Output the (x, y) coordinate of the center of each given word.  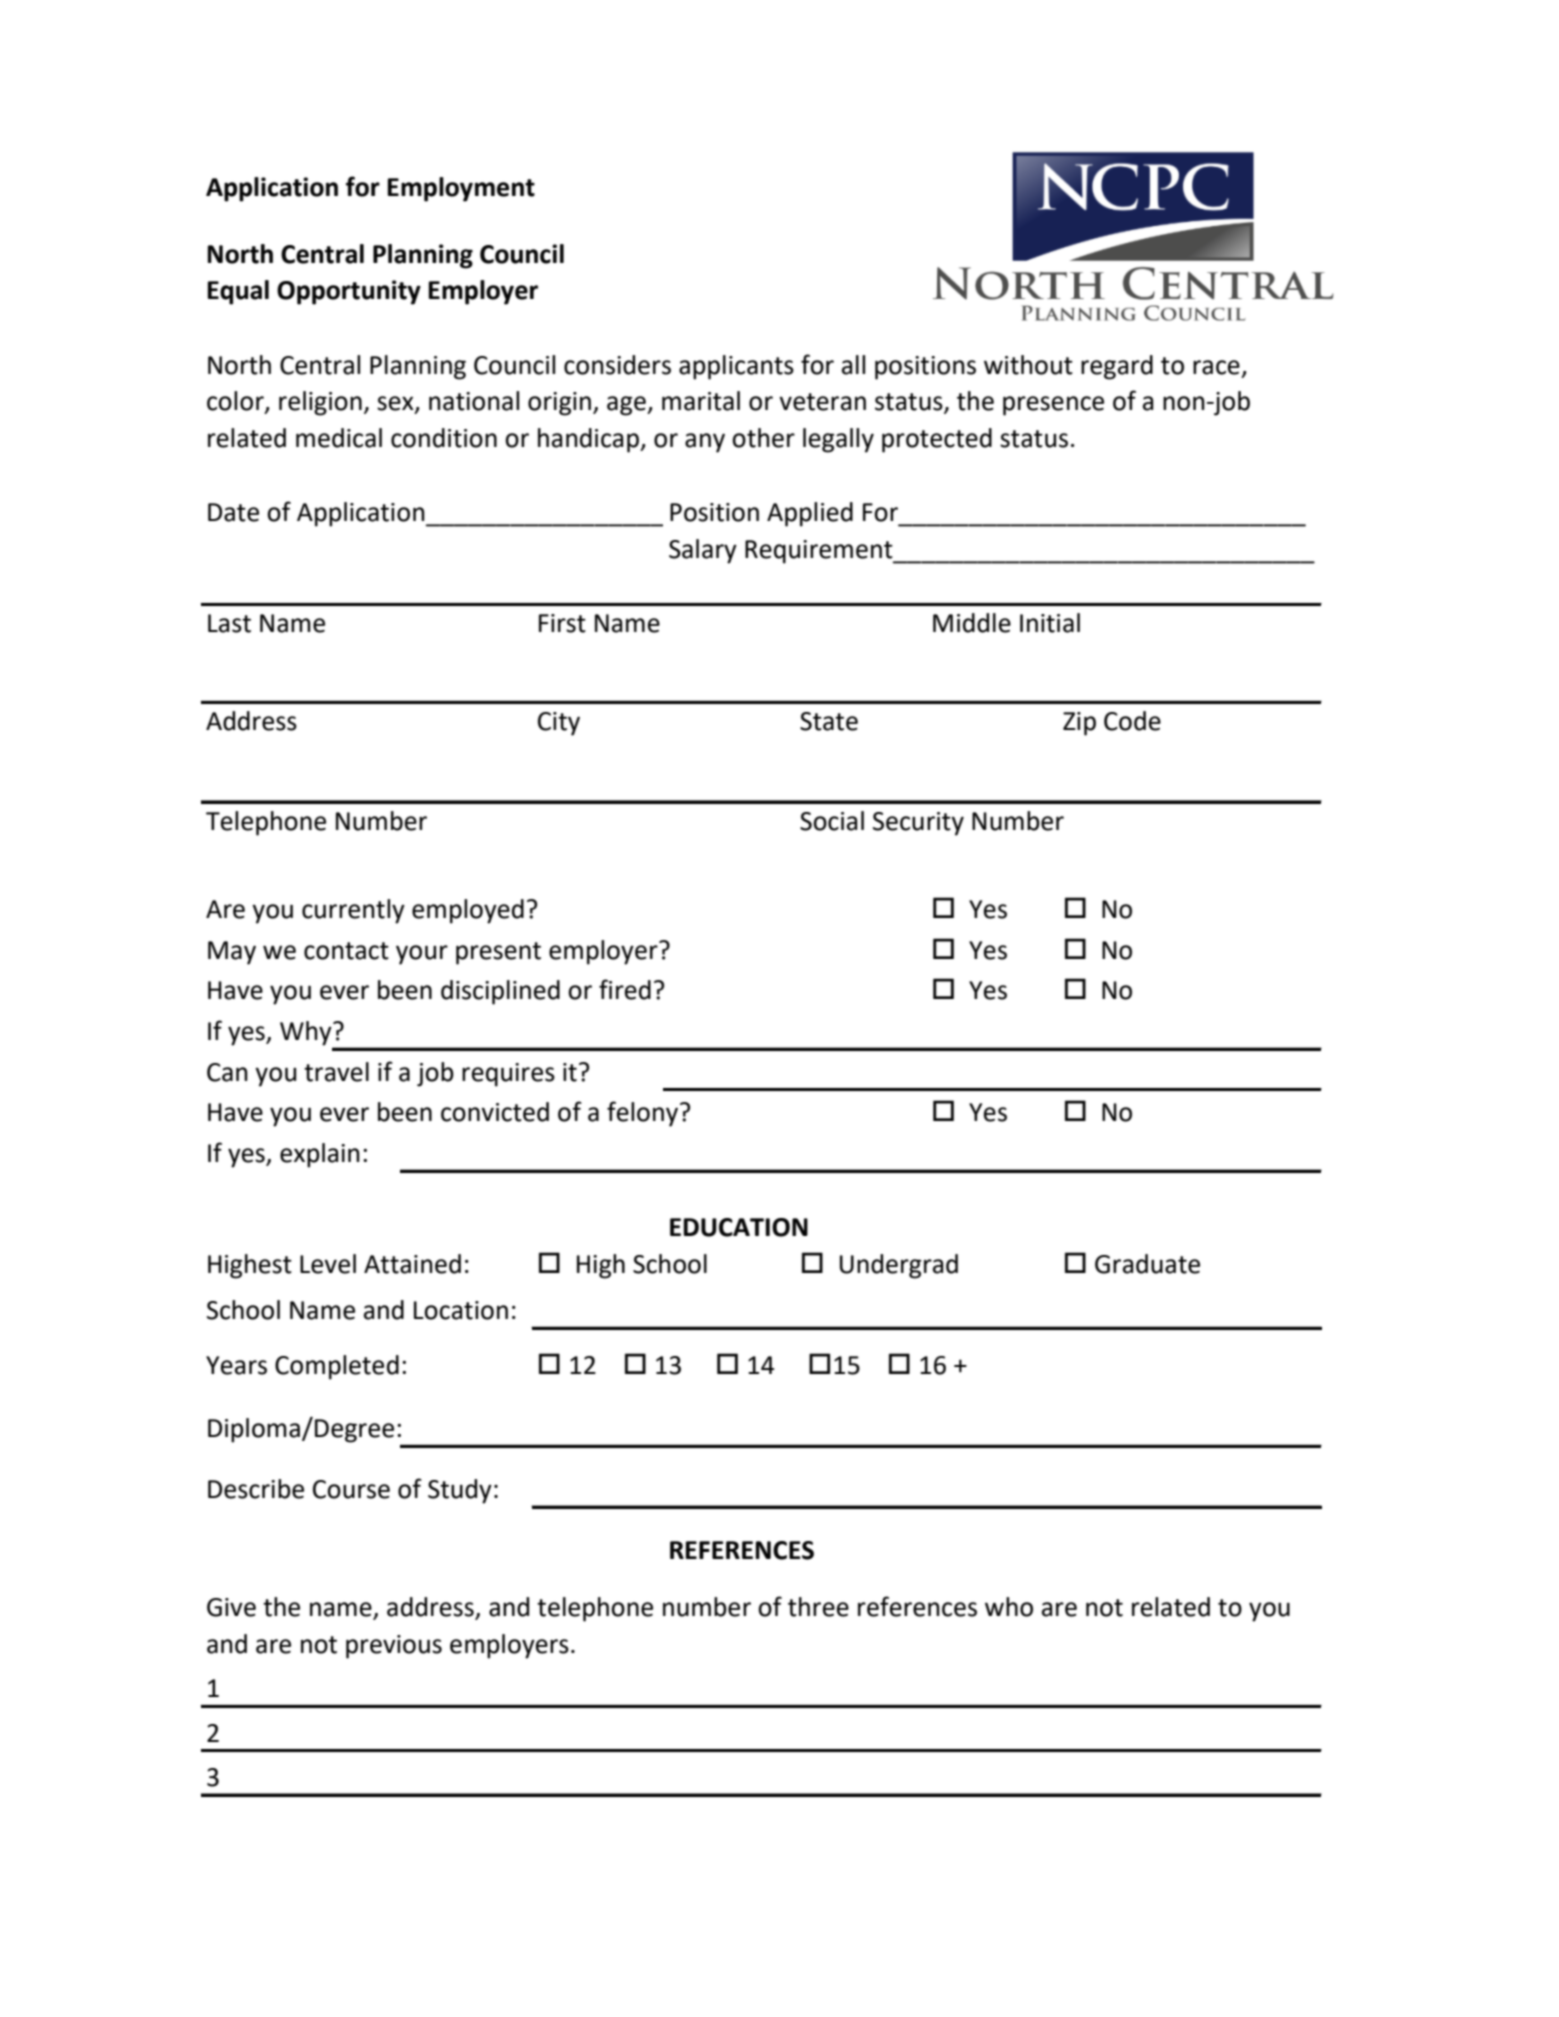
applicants (736, 367)
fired (625, 989)
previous (394, 1647)
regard (1117, 367)
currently (353, 911)
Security (918, 824)
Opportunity (349, 292)
